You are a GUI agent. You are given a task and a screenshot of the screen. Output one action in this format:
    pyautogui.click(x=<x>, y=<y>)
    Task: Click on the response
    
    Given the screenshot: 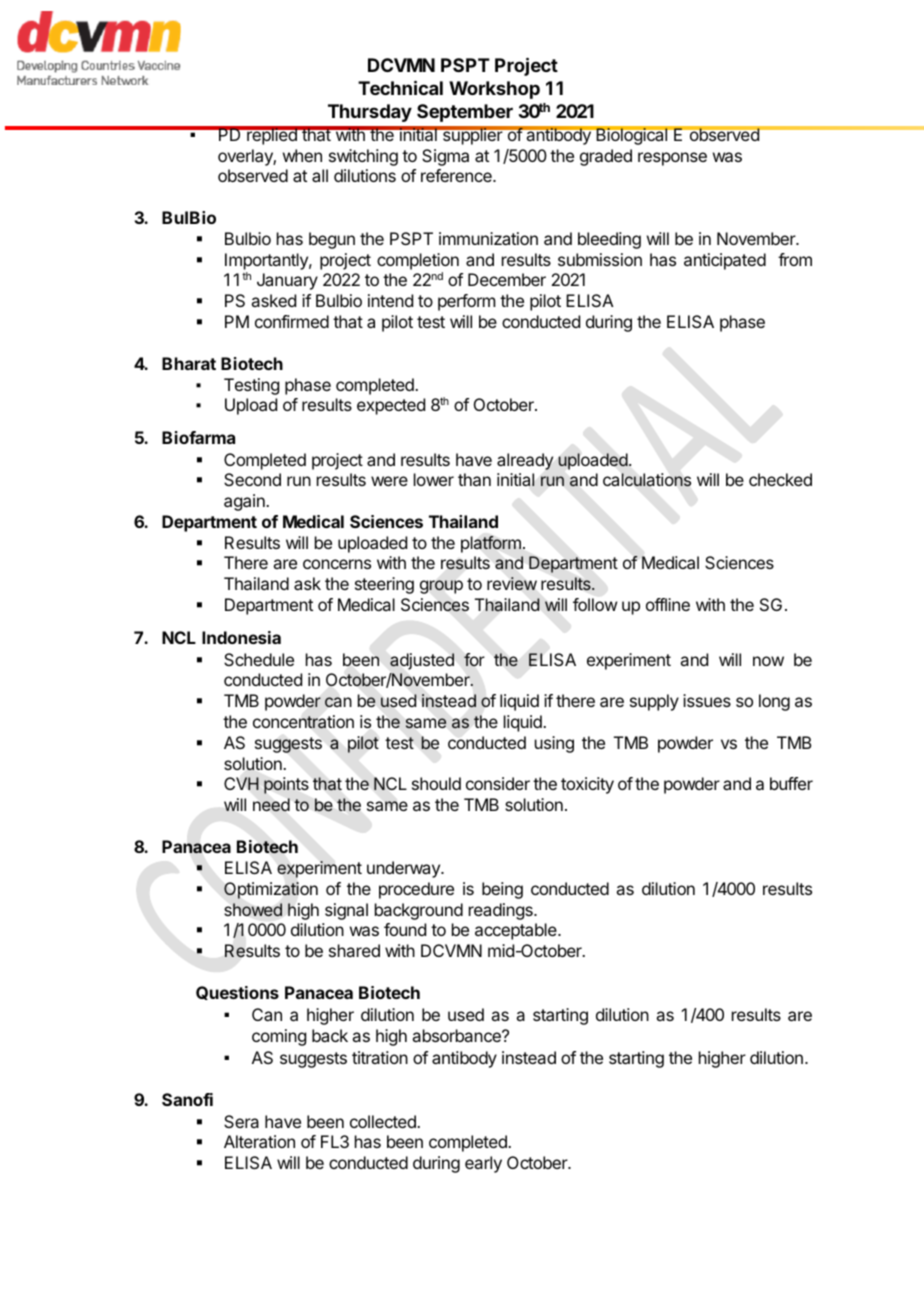 What is the action you would take?
    pyautogui.click(x=672, y=159)
